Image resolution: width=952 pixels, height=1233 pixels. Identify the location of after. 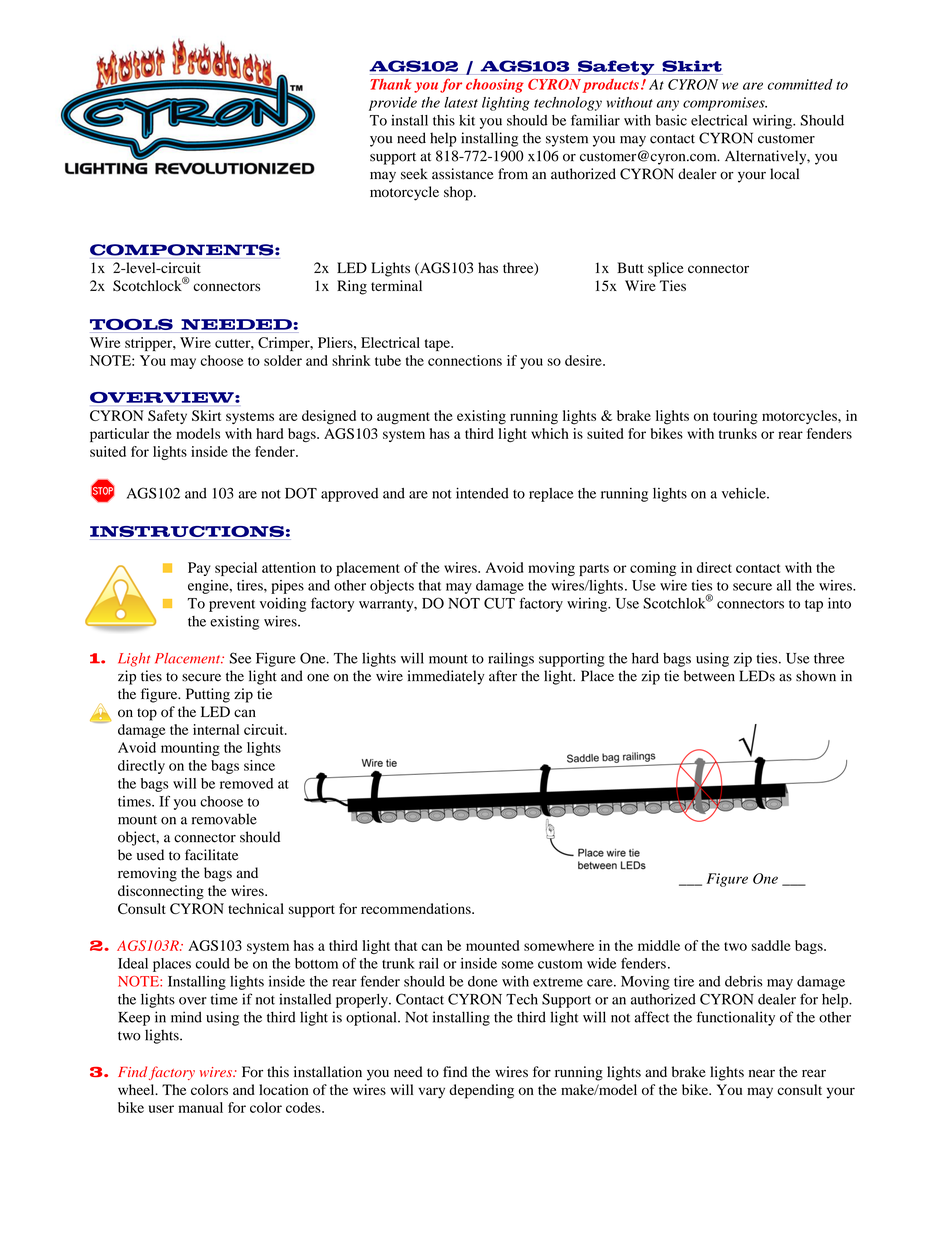
(503, 676).
